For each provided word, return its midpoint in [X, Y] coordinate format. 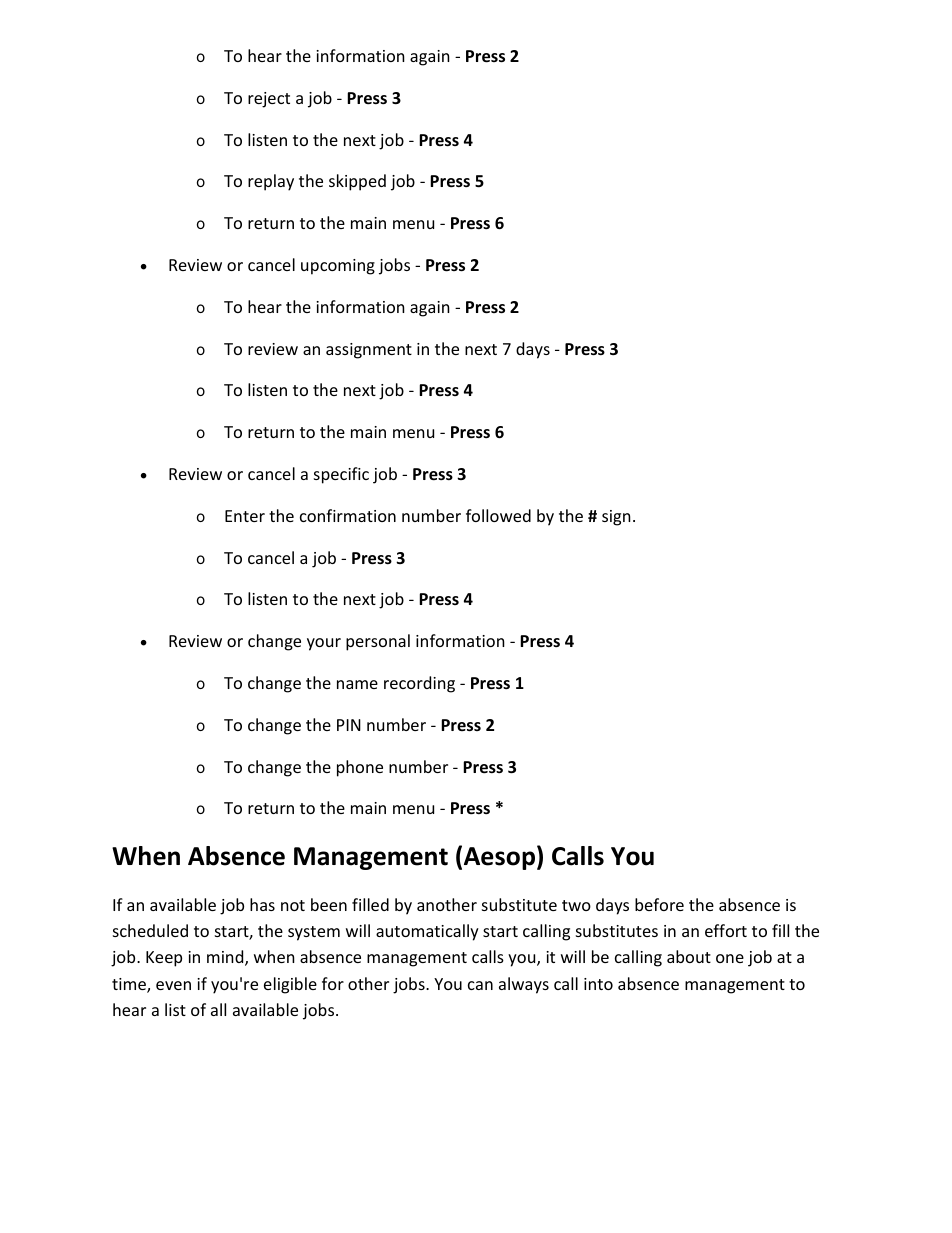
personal [378, 642]
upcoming [338, 267]
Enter [245, 516]
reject [269, 100]
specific [341, 475]
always [524, 985]
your [324, 644]
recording [419, 684]
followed [498, 515]
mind [226, 958]
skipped [357, 182]
